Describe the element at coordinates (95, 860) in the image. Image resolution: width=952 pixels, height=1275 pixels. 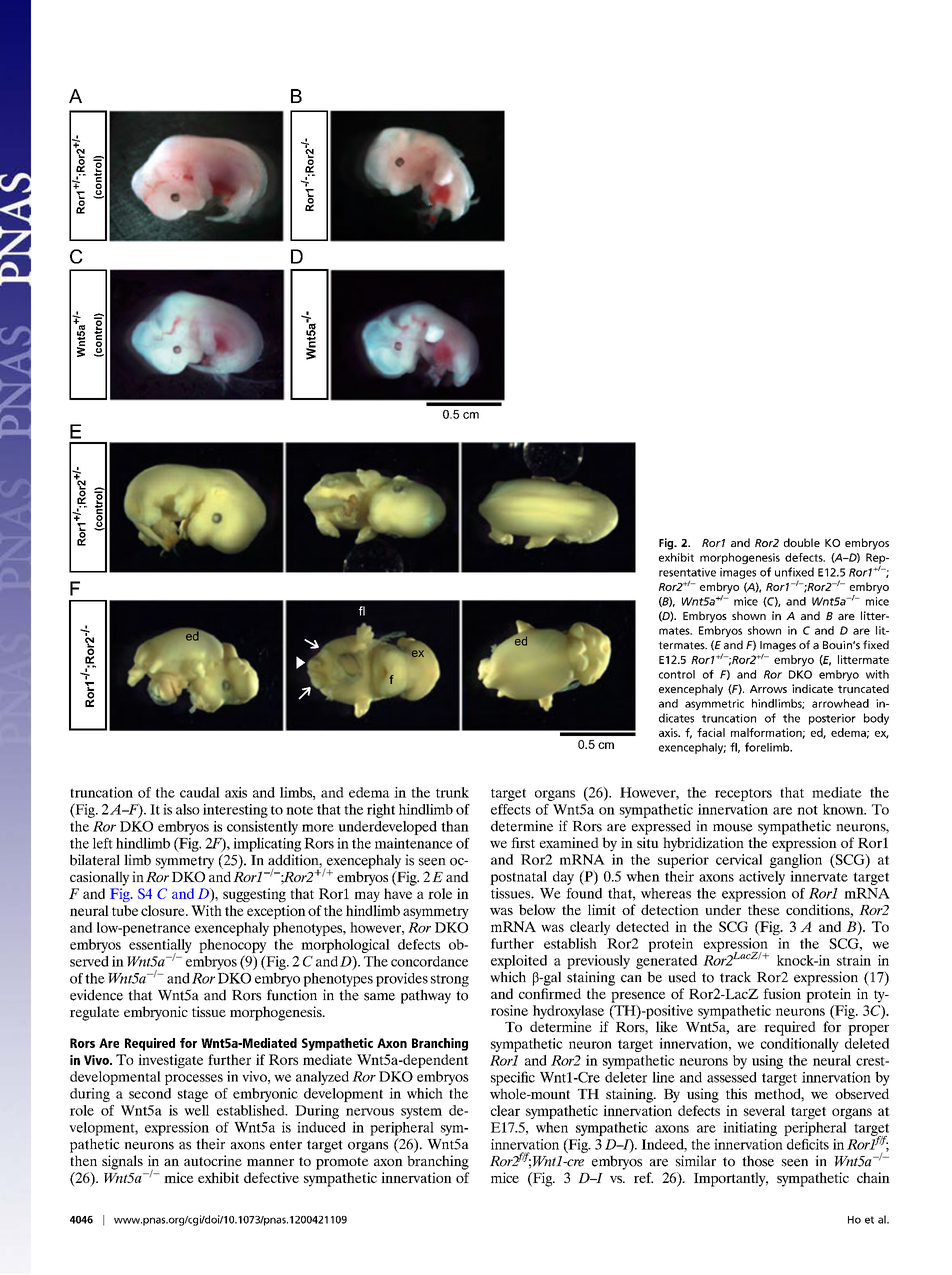
I see `bilateral` at that location.
